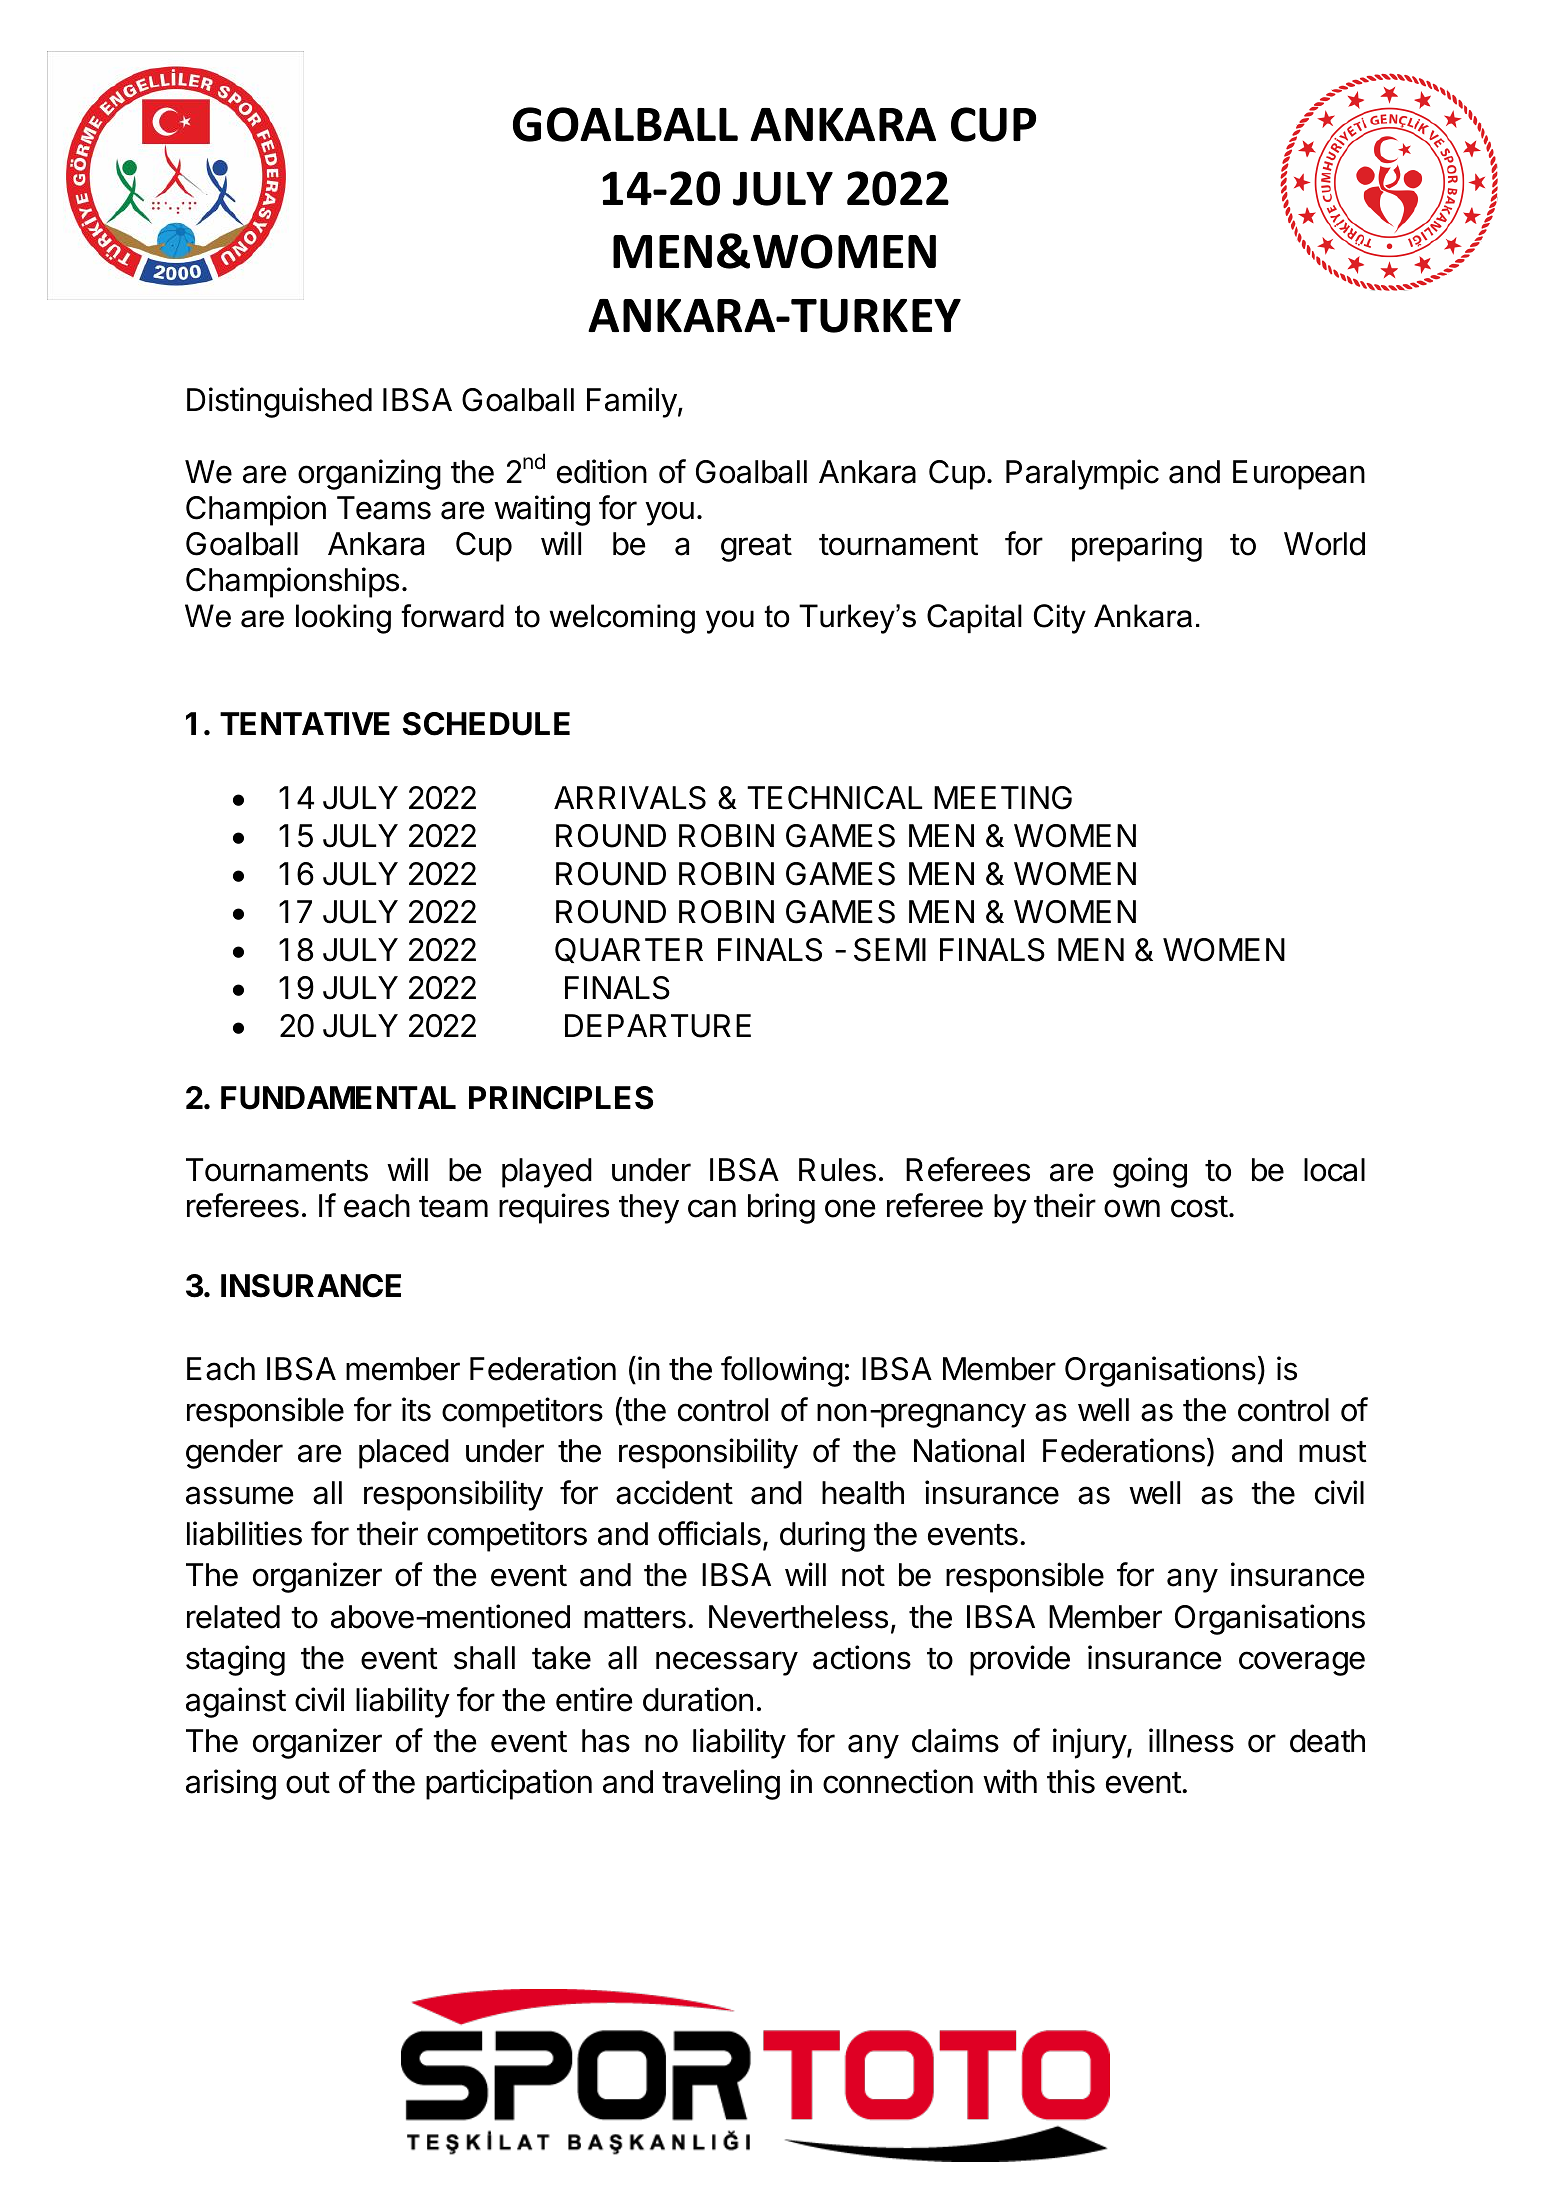  I want to click on European, so click(1299, 475).
